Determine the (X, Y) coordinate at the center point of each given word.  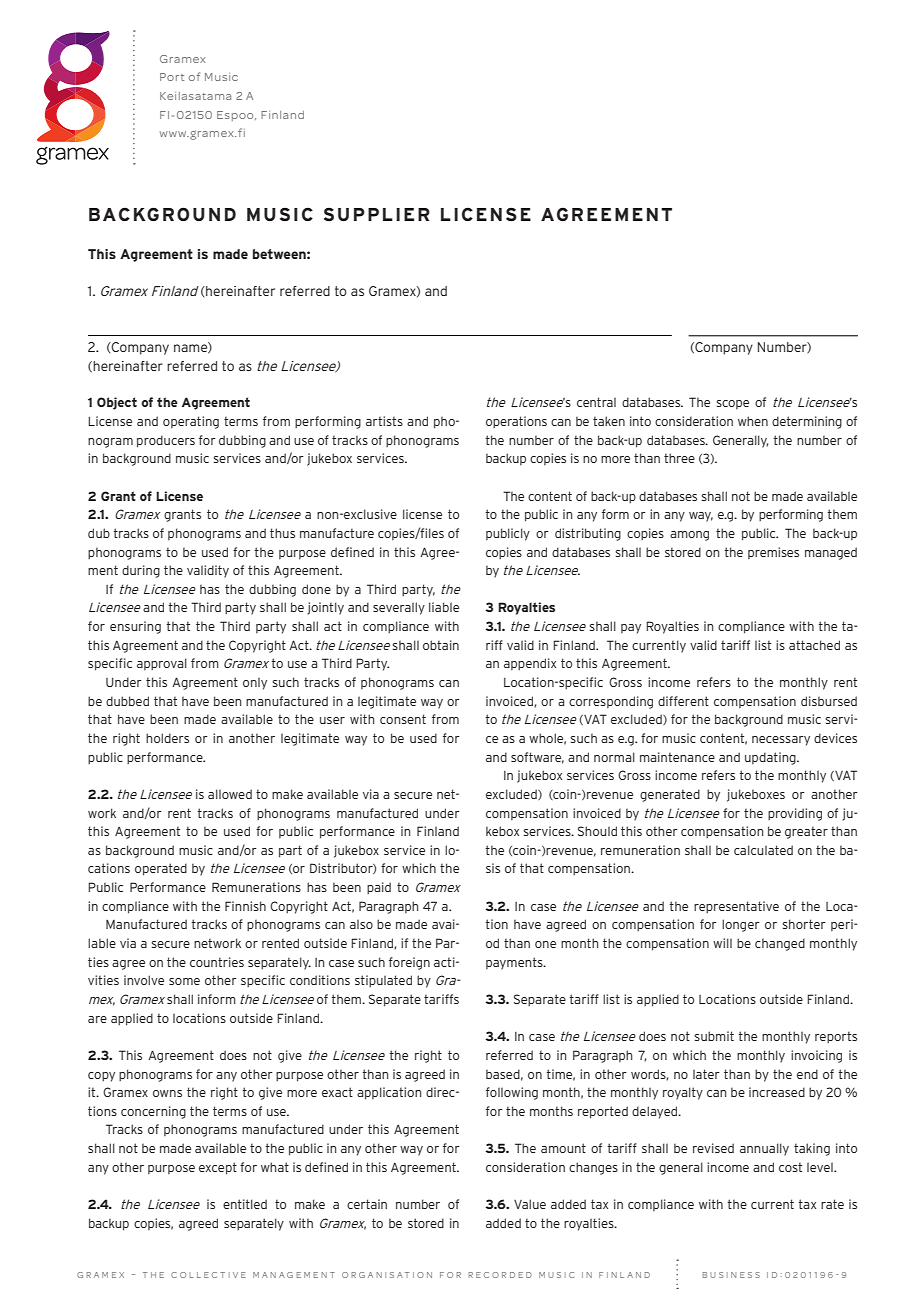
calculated (763, 850)
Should (597, 831)
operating (191, 422)
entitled (245, 1204)
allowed (230, 794)
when (753, 421)
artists (384, 421)
